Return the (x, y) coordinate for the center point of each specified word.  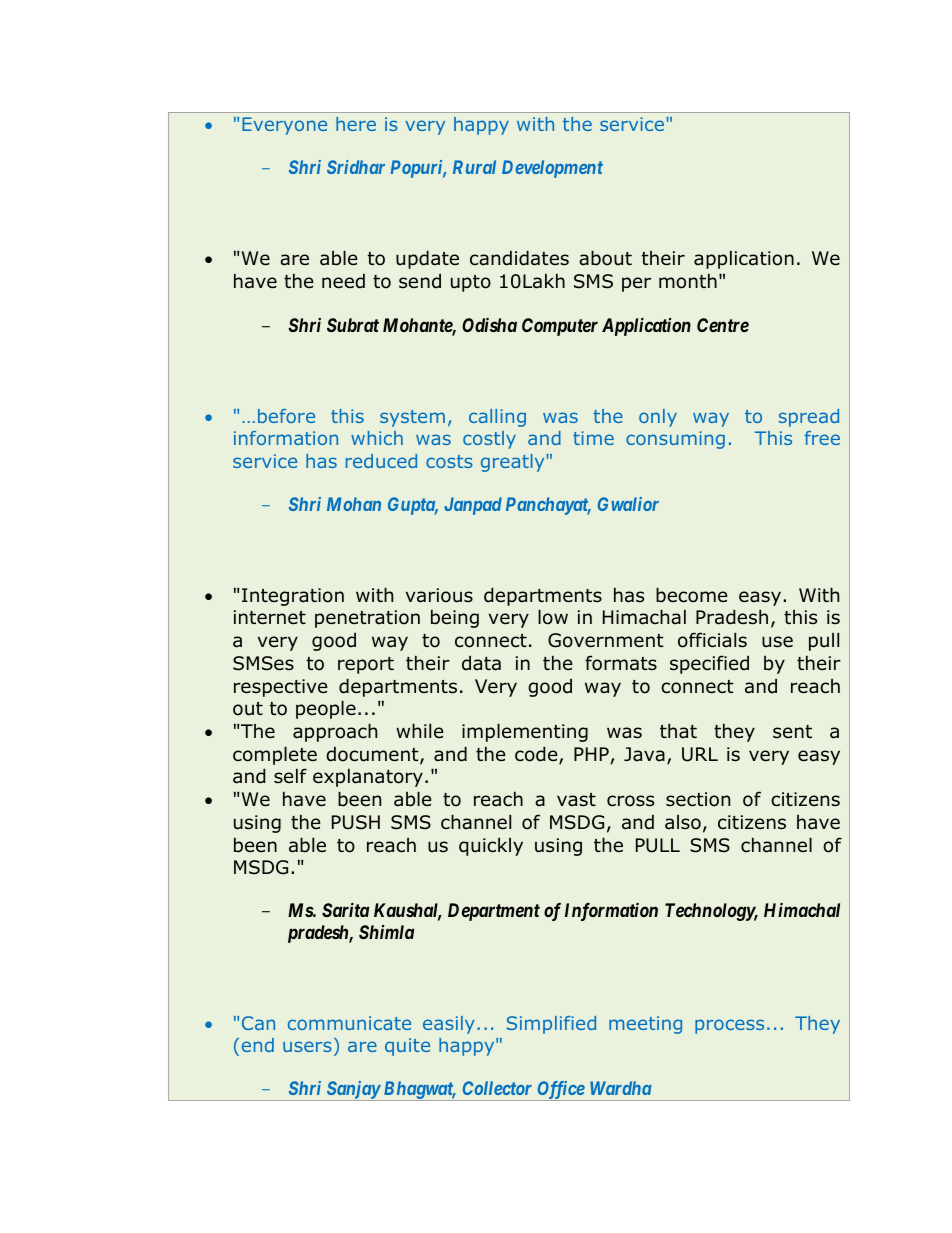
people (326, 710)
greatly (514, 463)
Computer (560, 327)
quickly (491, 847)
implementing (525, 733)
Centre (723, 325)
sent (792, 732)
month (688, 281)
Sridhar (356, 167)
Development (552, 169)
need (343, 281)
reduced (381, 461)
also (683, 822)
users (307, 1046)
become (691, 595)
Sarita (345, 909)
